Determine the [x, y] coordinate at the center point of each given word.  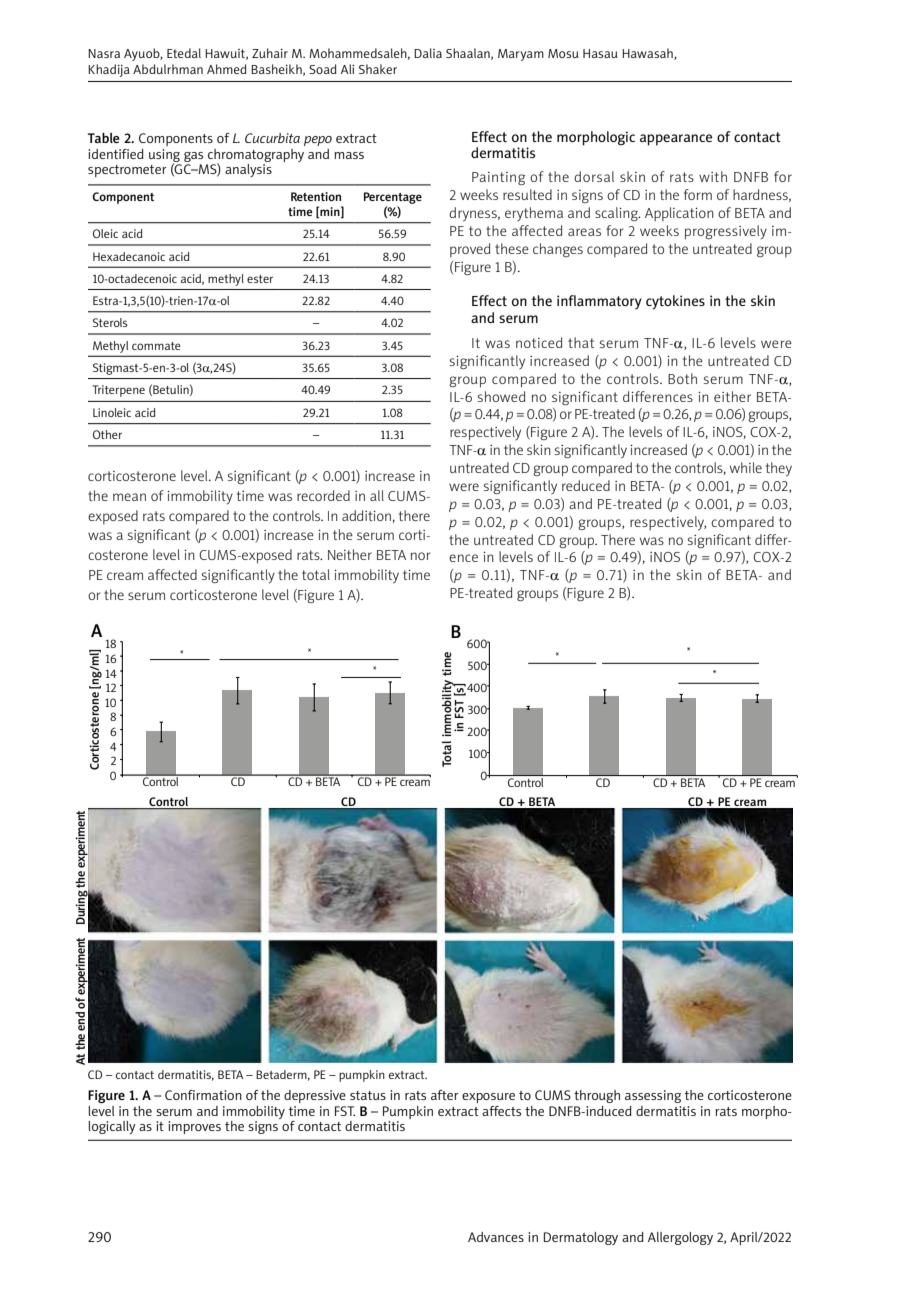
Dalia [428, 53]
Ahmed [227, 69]
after [445, 1095]
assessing [653, 1096]
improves [194, 1127]
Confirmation [203, 1095]
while [746, 467]
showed [501, 396]
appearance [676, 140]
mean [129, 497]
